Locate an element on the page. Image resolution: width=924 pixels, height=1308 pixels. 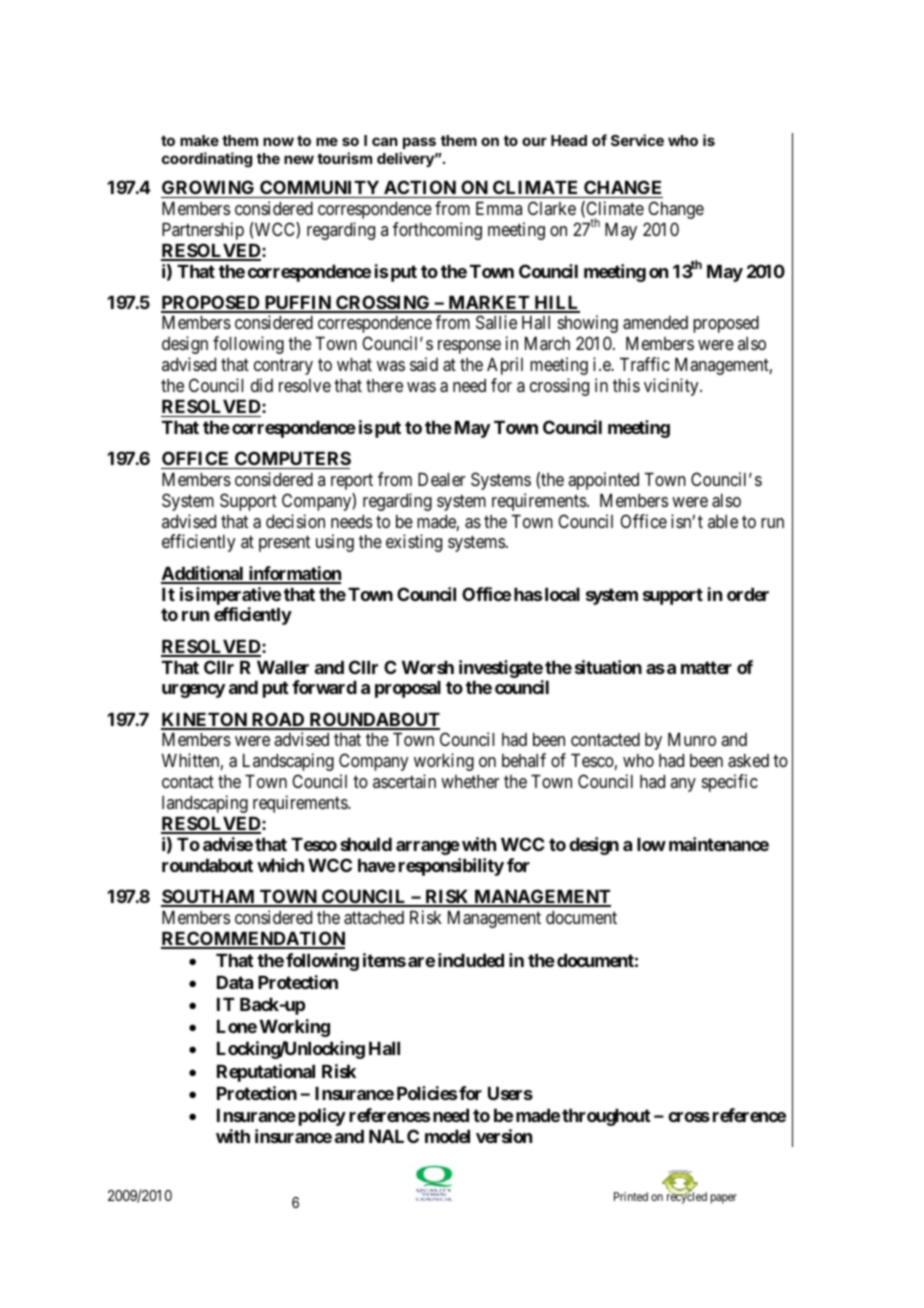
recycled is located at coordinates (687, 1197).
